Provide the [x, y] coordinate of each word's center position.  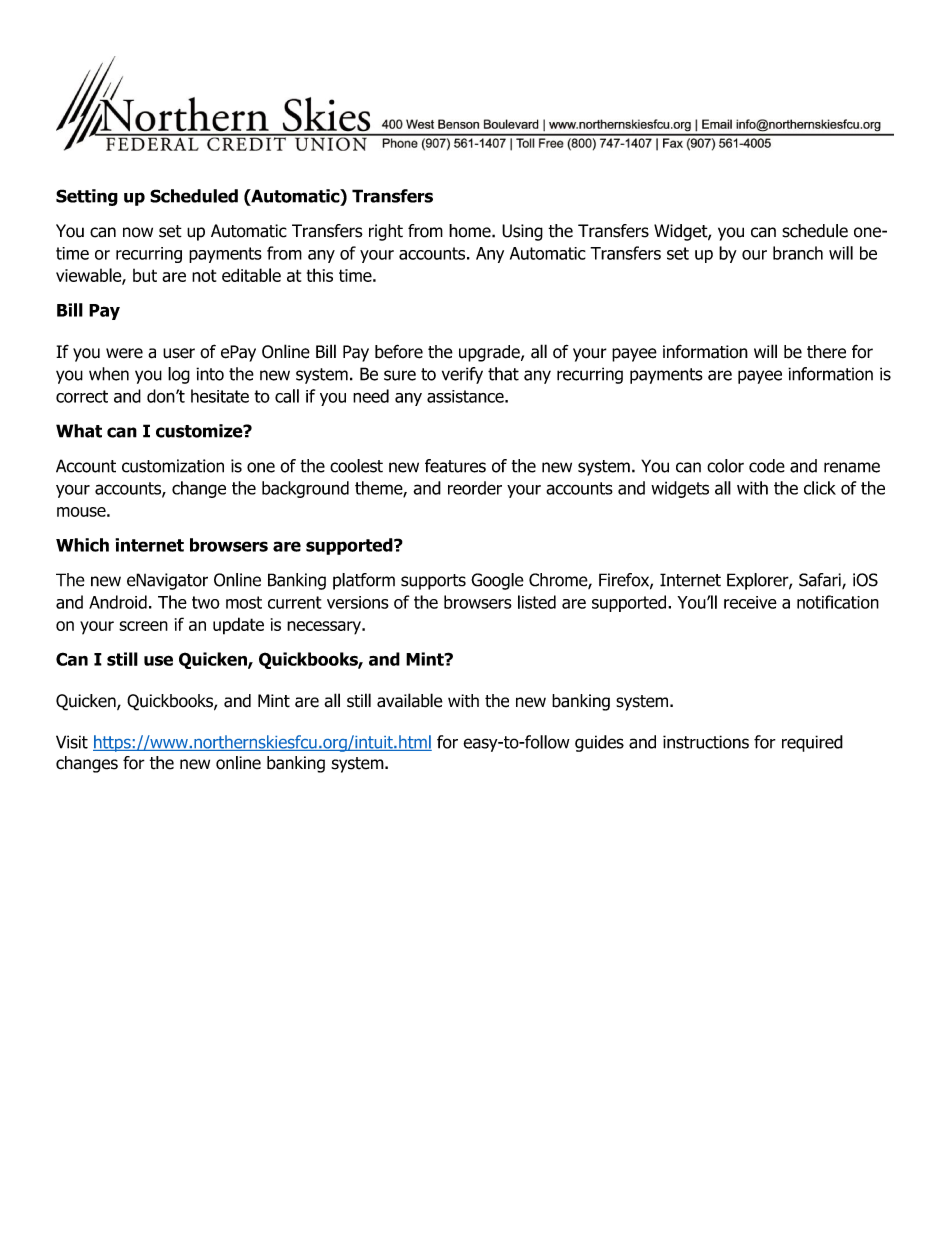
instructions [706, 742]
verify [462, 375]
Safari [821, 581]
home [471, 231]
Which [82, 545]
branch [798, 253]
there [826, 352]
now [138, 232]
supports [433, 582]
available [410, 700]
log [179, 375]
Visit [72, 742]
